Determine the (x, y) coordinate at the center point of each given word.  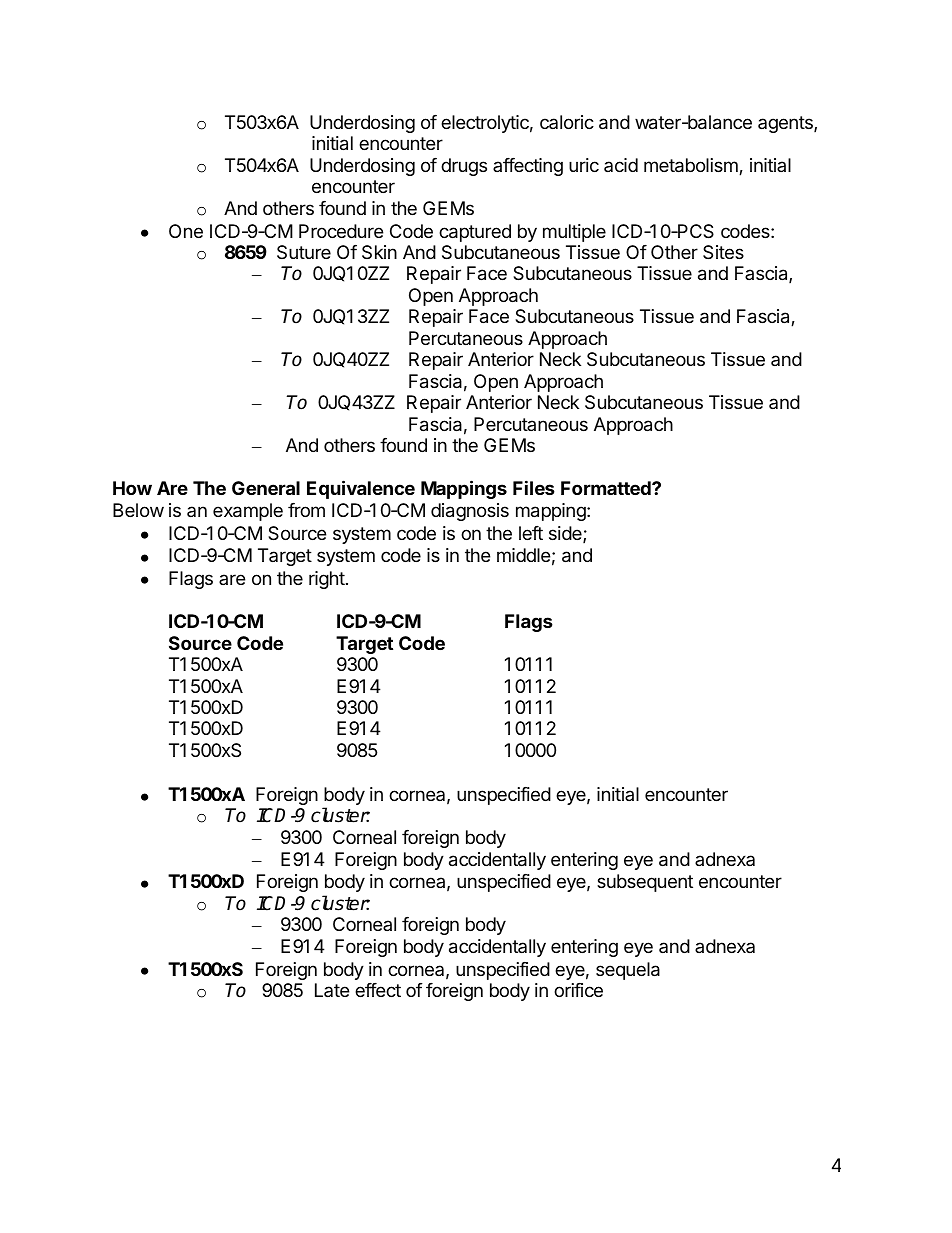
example (248, 512)
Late (332, 990)
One (186, 231)
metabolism (692, 166)
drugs (464, 167)
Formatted (607, 488)
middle (523, 555)
